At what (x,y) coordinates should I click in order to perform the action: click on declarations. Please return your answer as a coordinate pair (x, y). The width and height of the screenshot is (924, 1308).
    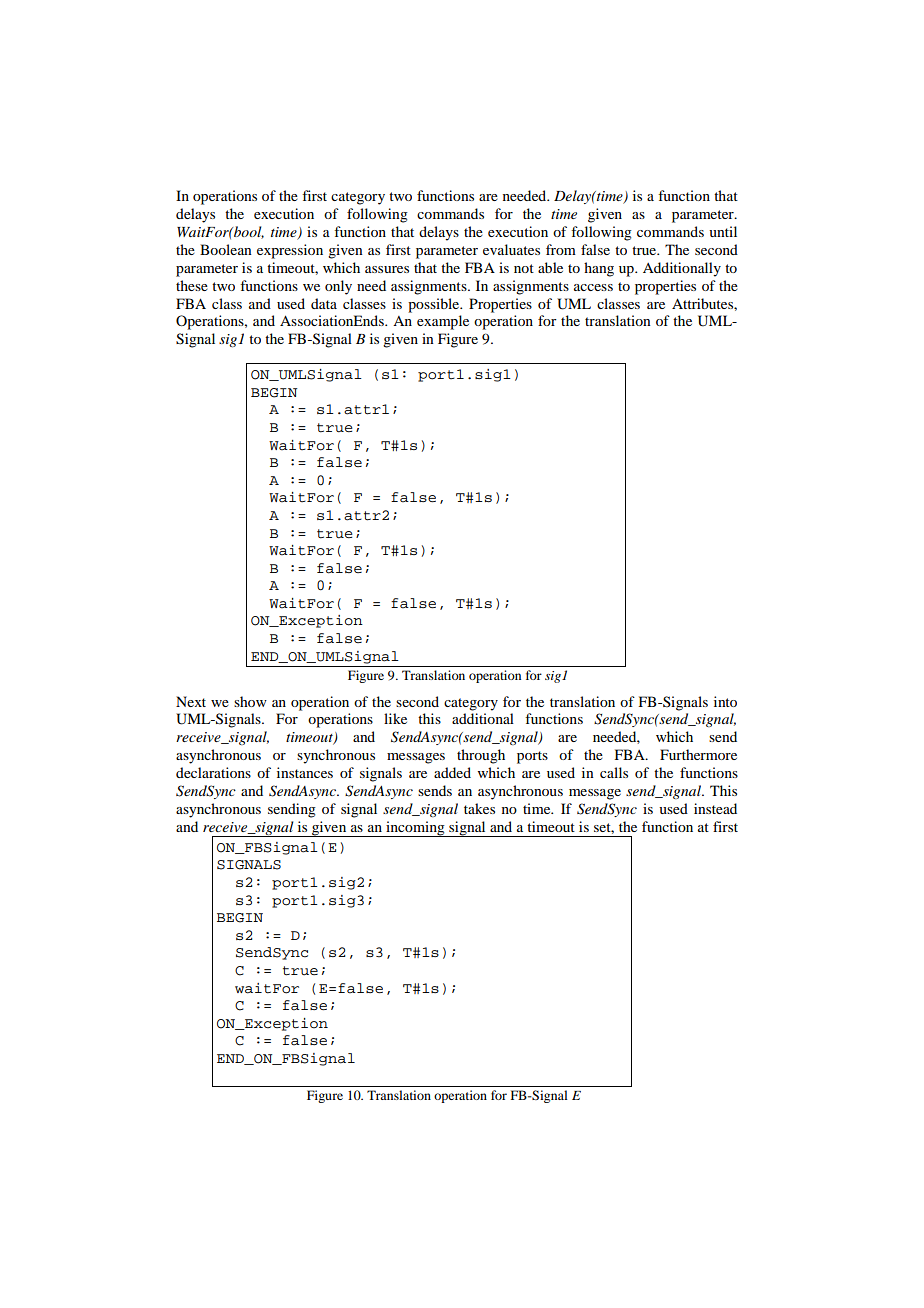
    Looking at the image, I should click on (213, 772).
